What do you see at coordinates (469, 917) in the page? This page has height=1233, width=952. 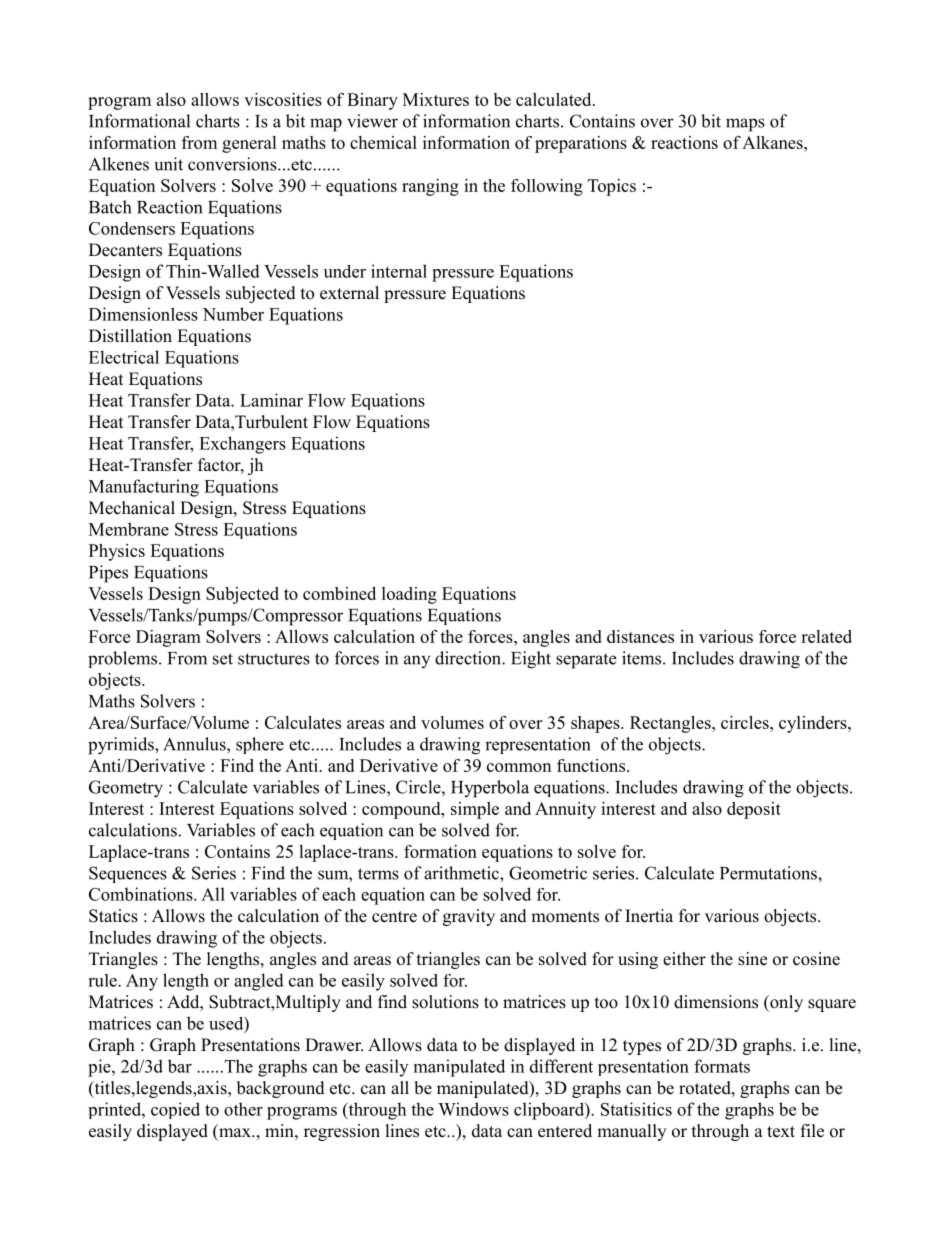 I see `gravity` at bounding box center [469, 917].
